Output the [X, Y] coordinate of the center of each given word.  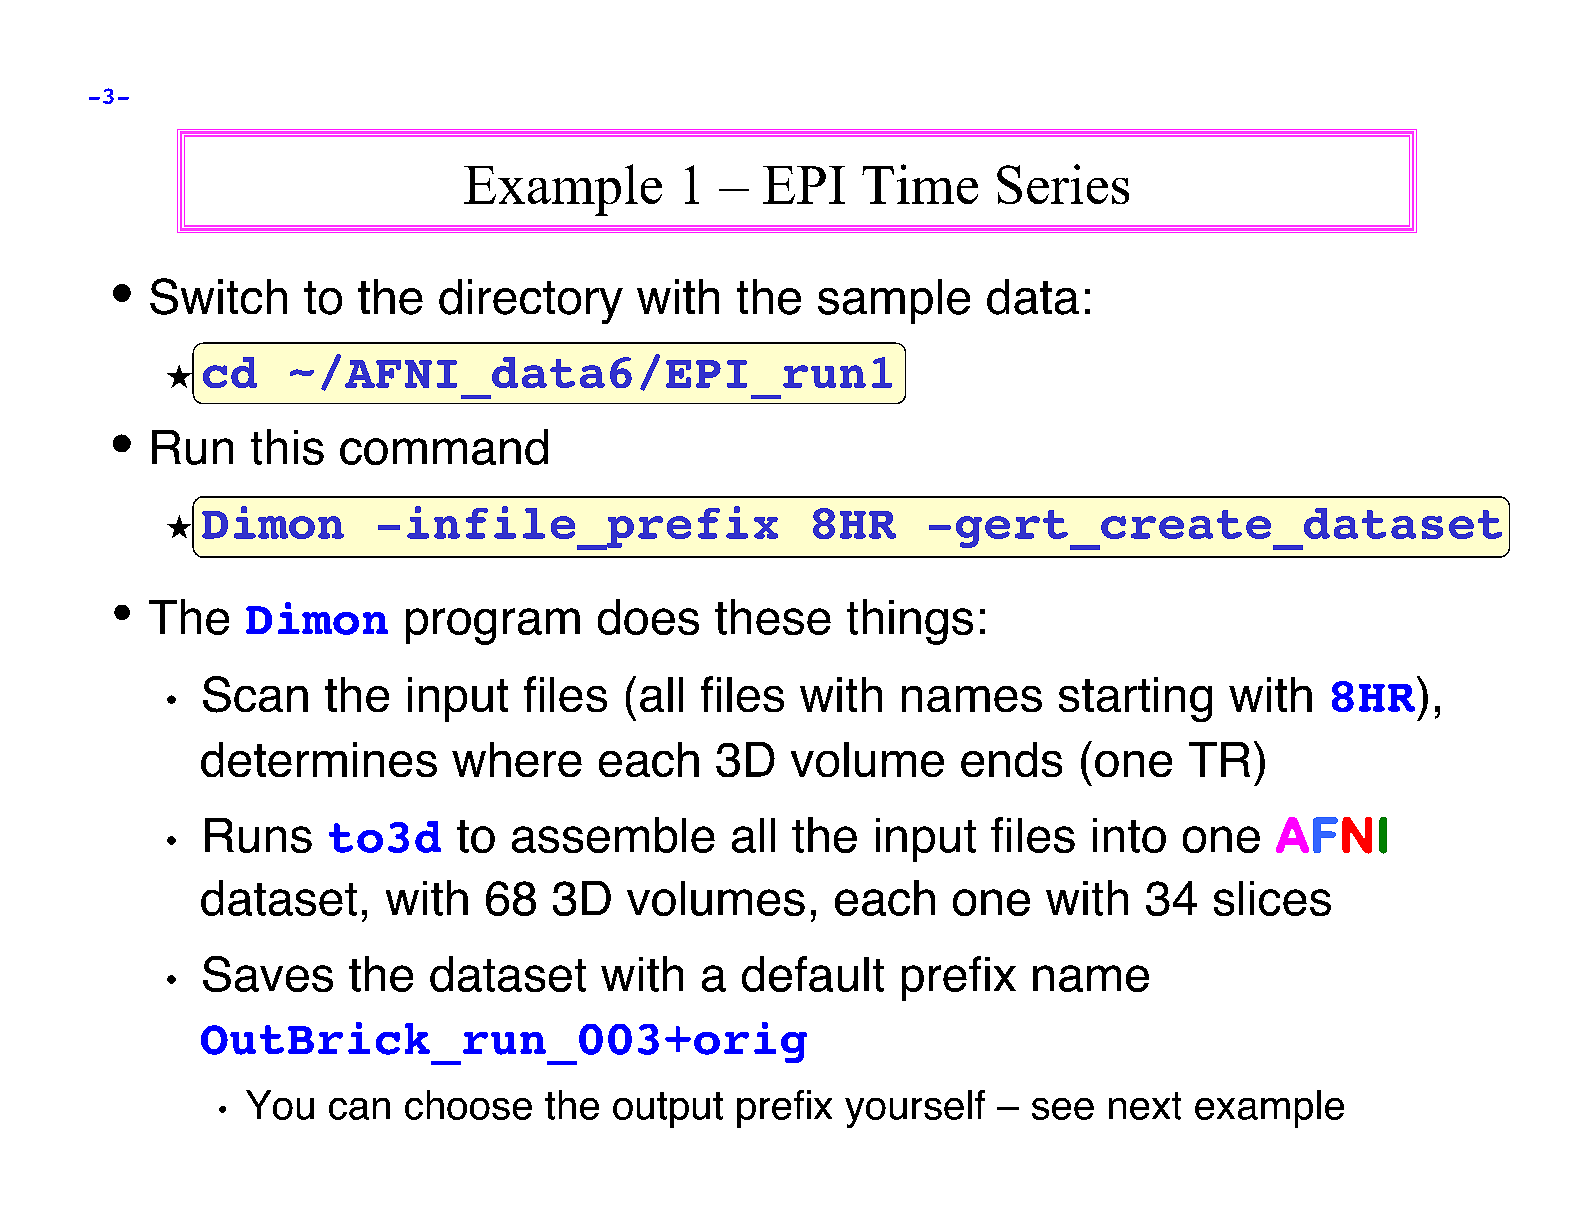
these [773, 617]
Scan [255, 694]
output [668, 1110]
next [1145, 1106]
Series [1063, 184]
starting [1135, 699]
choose [468, 1105]
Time [920, 184]
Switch [218, 296]
